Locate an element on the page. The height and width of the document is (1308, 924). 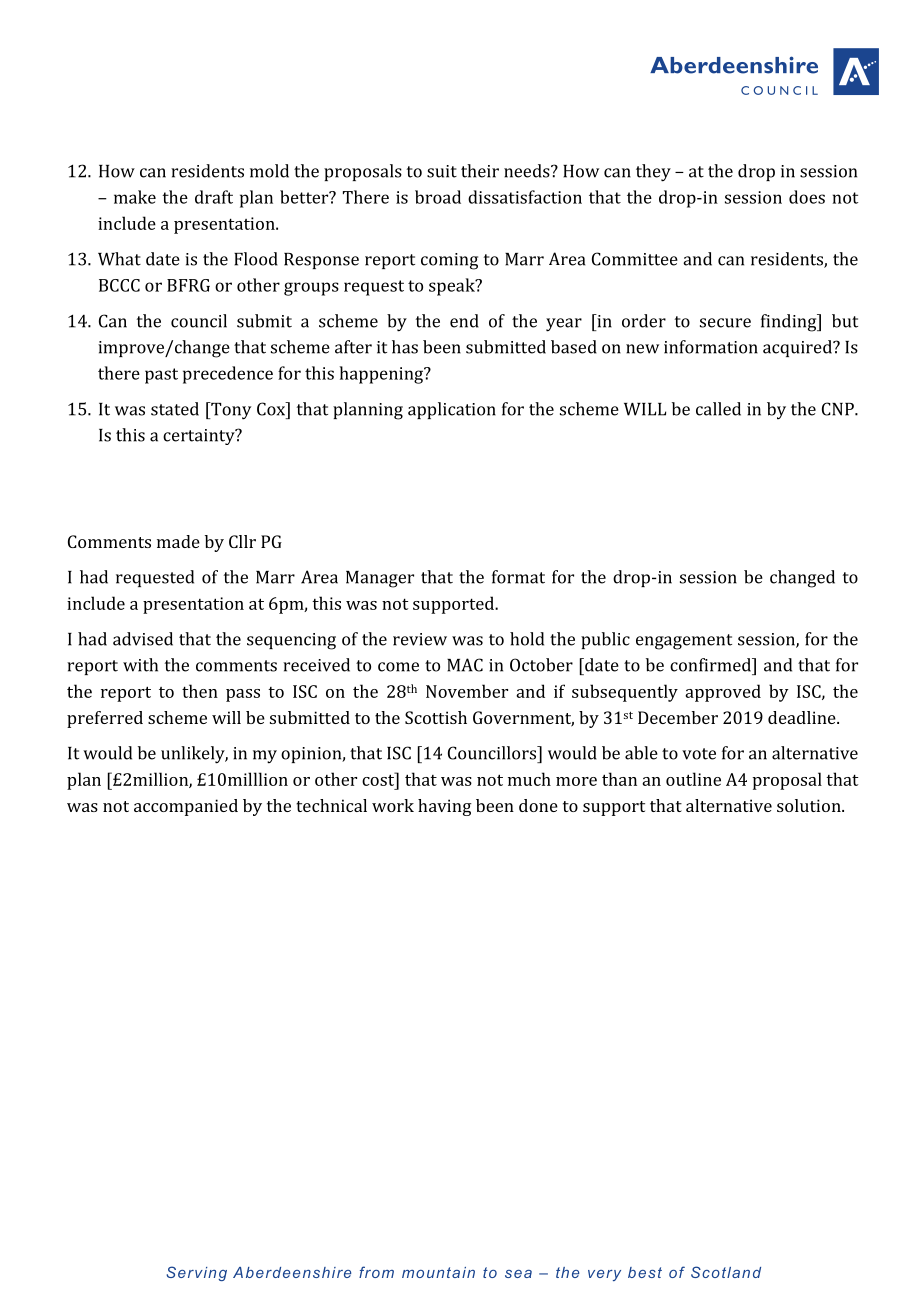
broad is located at coordinates (438, 197).
